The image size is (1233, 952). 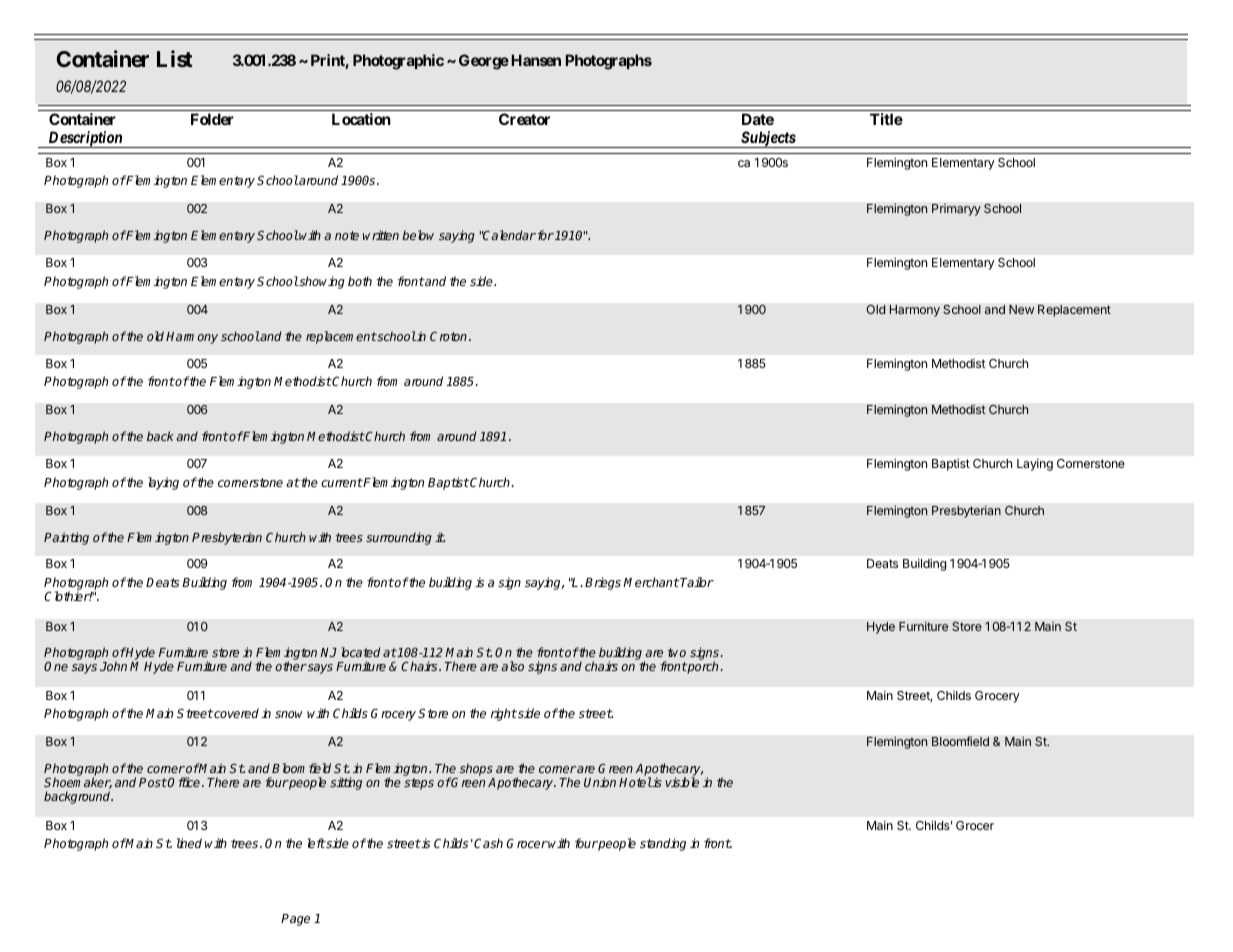 I want to click on Hansen, so click(x=536, y=60).
